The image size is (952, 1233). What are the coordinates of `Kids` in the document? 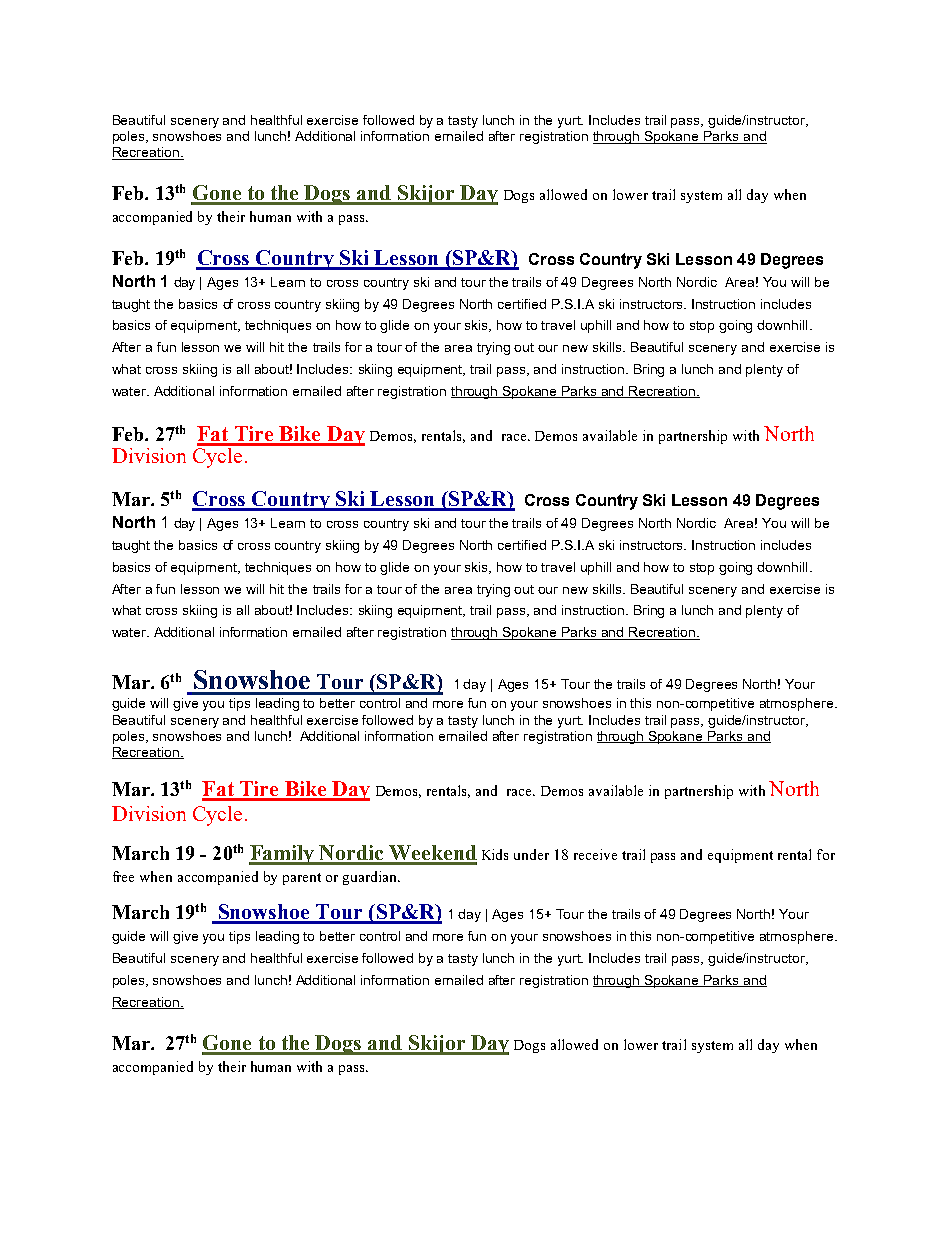 It's located at (495, 854).
